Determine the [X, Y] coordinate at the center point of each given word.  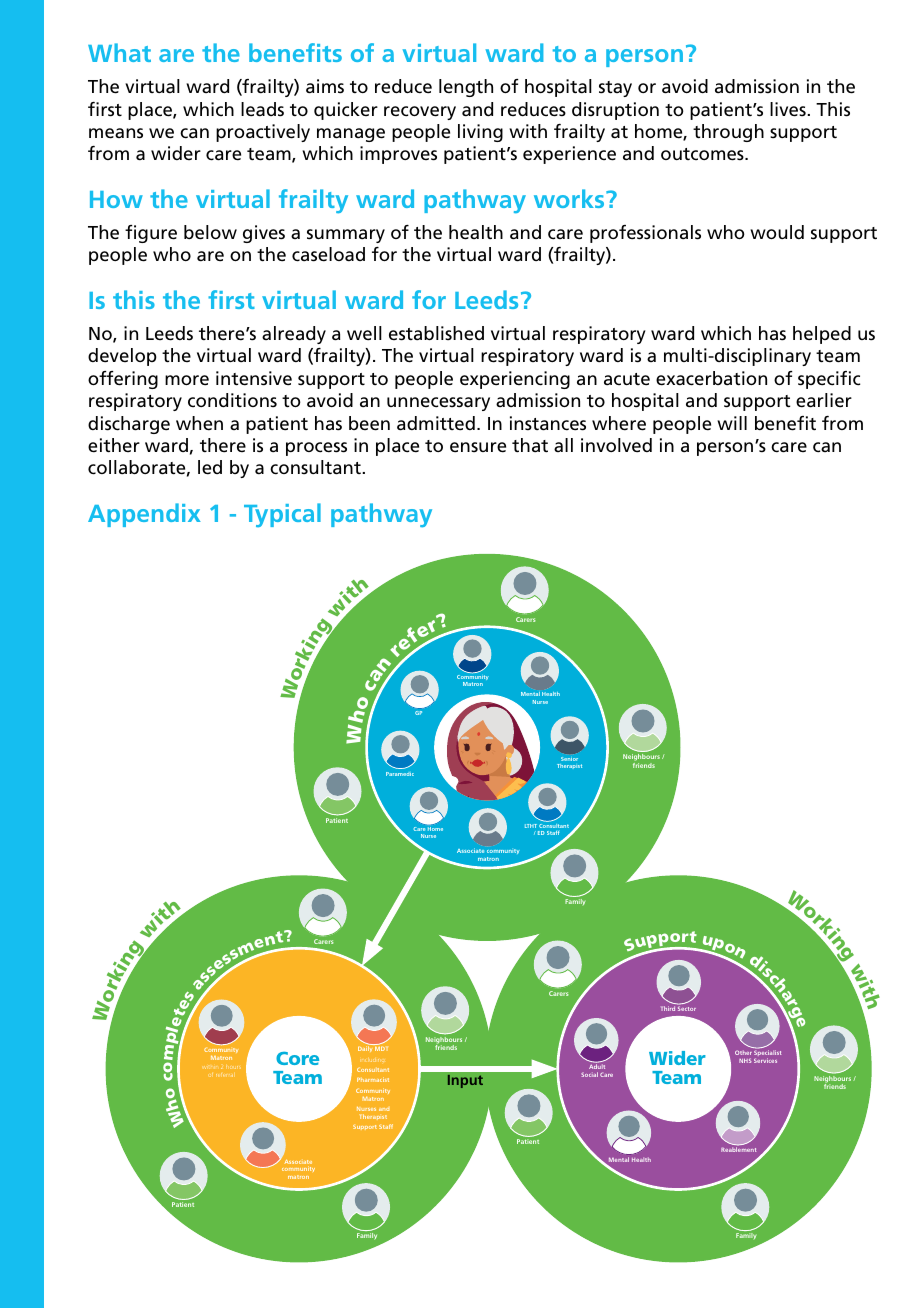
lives [789, 109]
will [732, 423]
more [187, 380]
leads [262, 109]
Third [668, 1008]
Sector [687, 1008]
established [436, 333]
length [466, 88]
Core [297, 1058]
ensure [478, 447]
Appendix [144, 515]
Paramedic [400, 774]
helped [822, 335]
